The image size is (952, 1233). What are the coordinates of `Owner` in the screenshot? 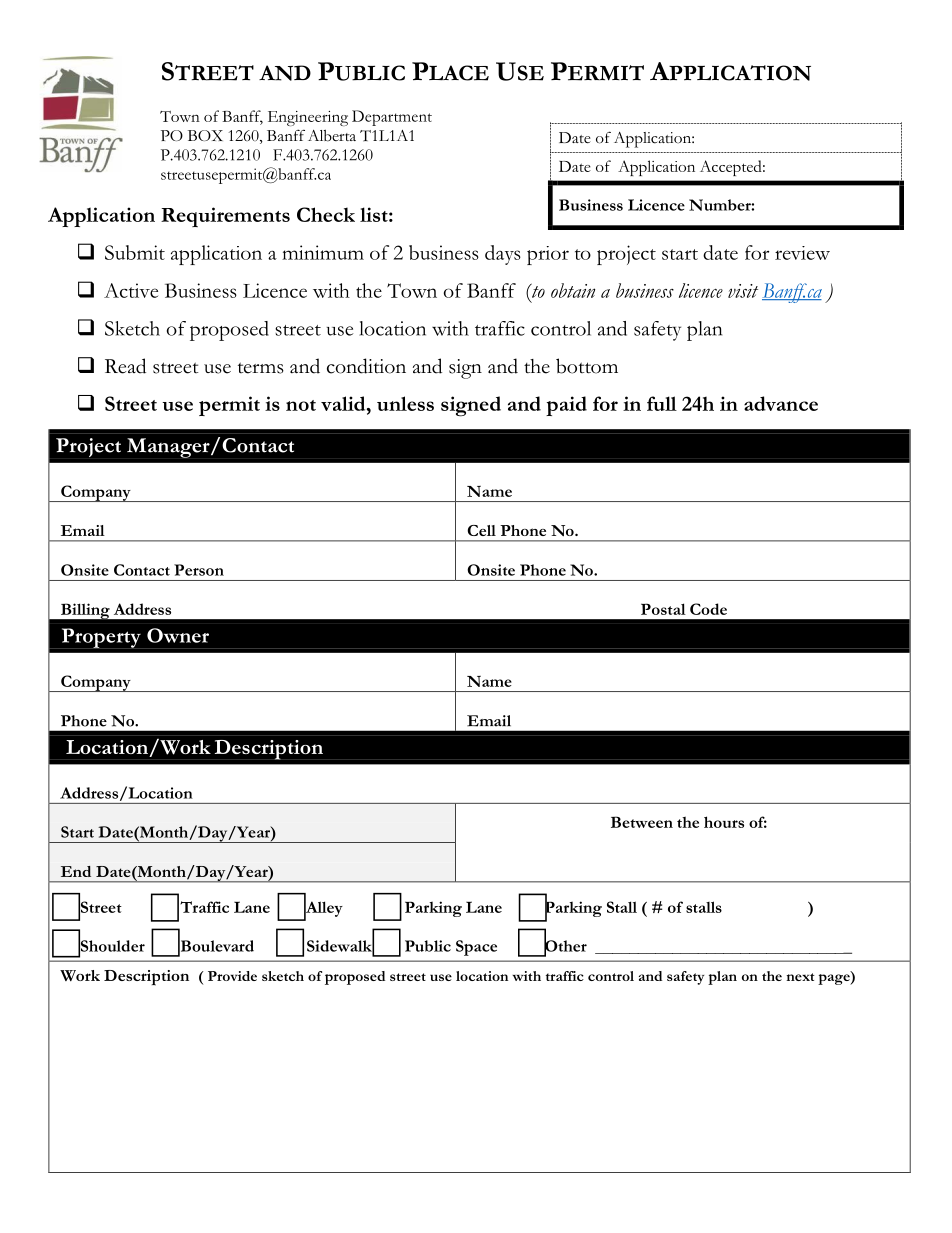 It's located at (178, 635).
